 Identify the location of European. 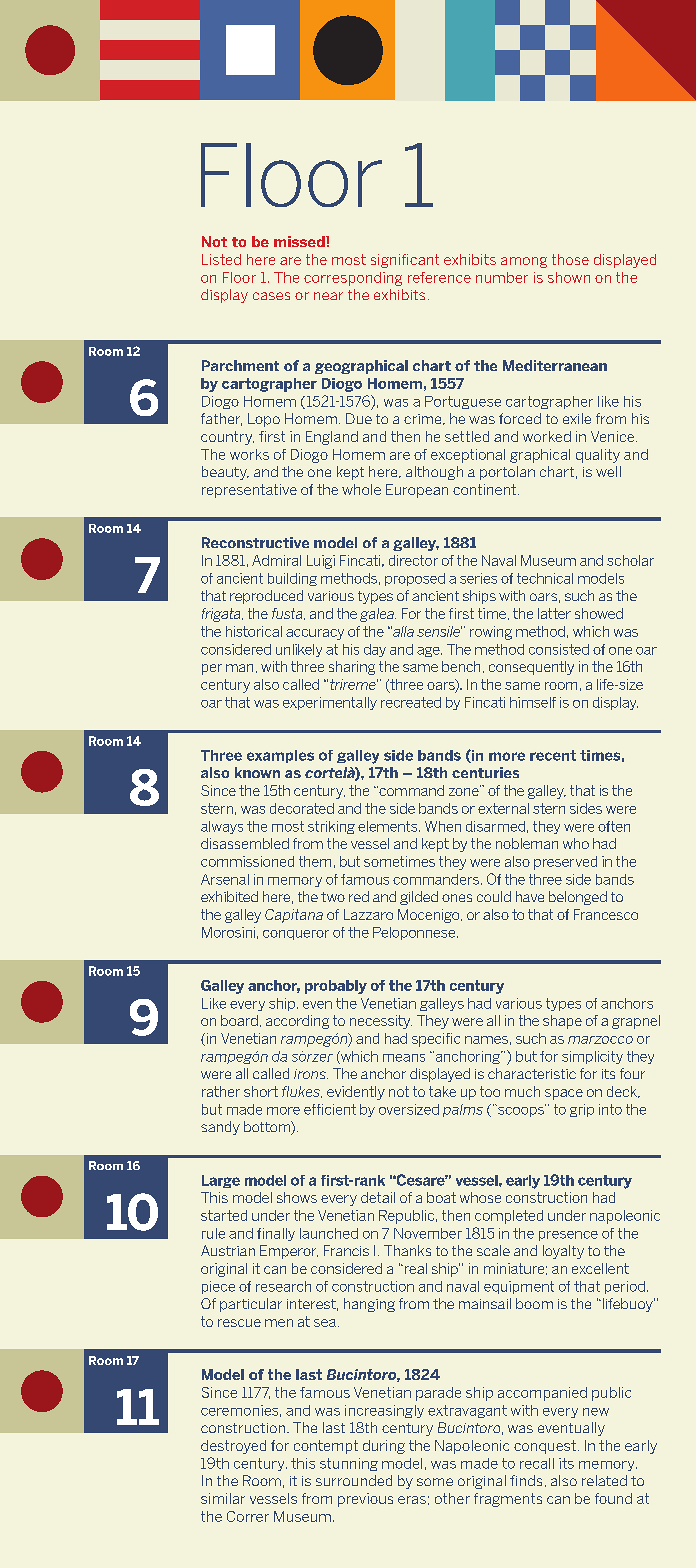
(417, 491).
